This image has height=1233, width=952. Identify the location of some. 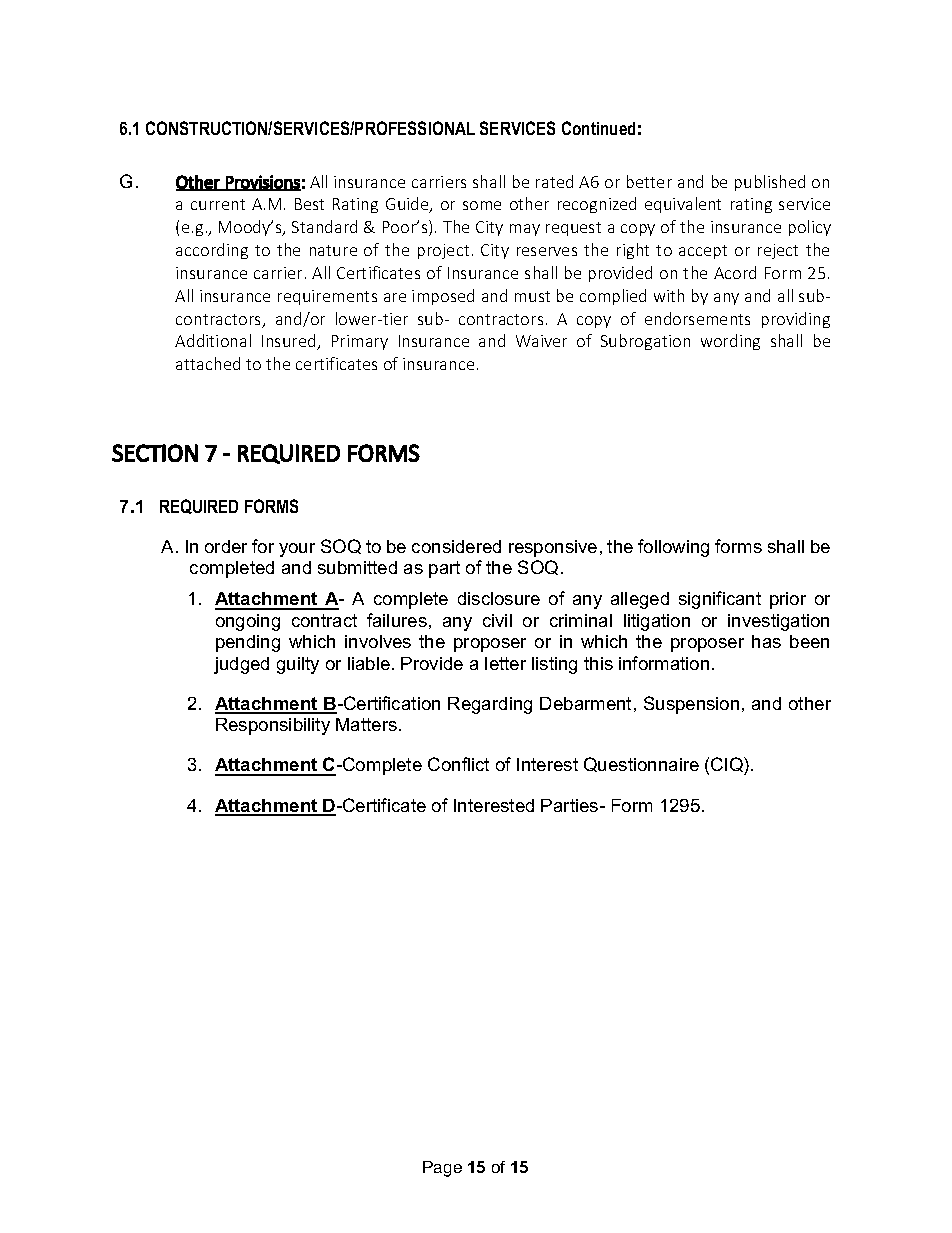
(482, 205).
